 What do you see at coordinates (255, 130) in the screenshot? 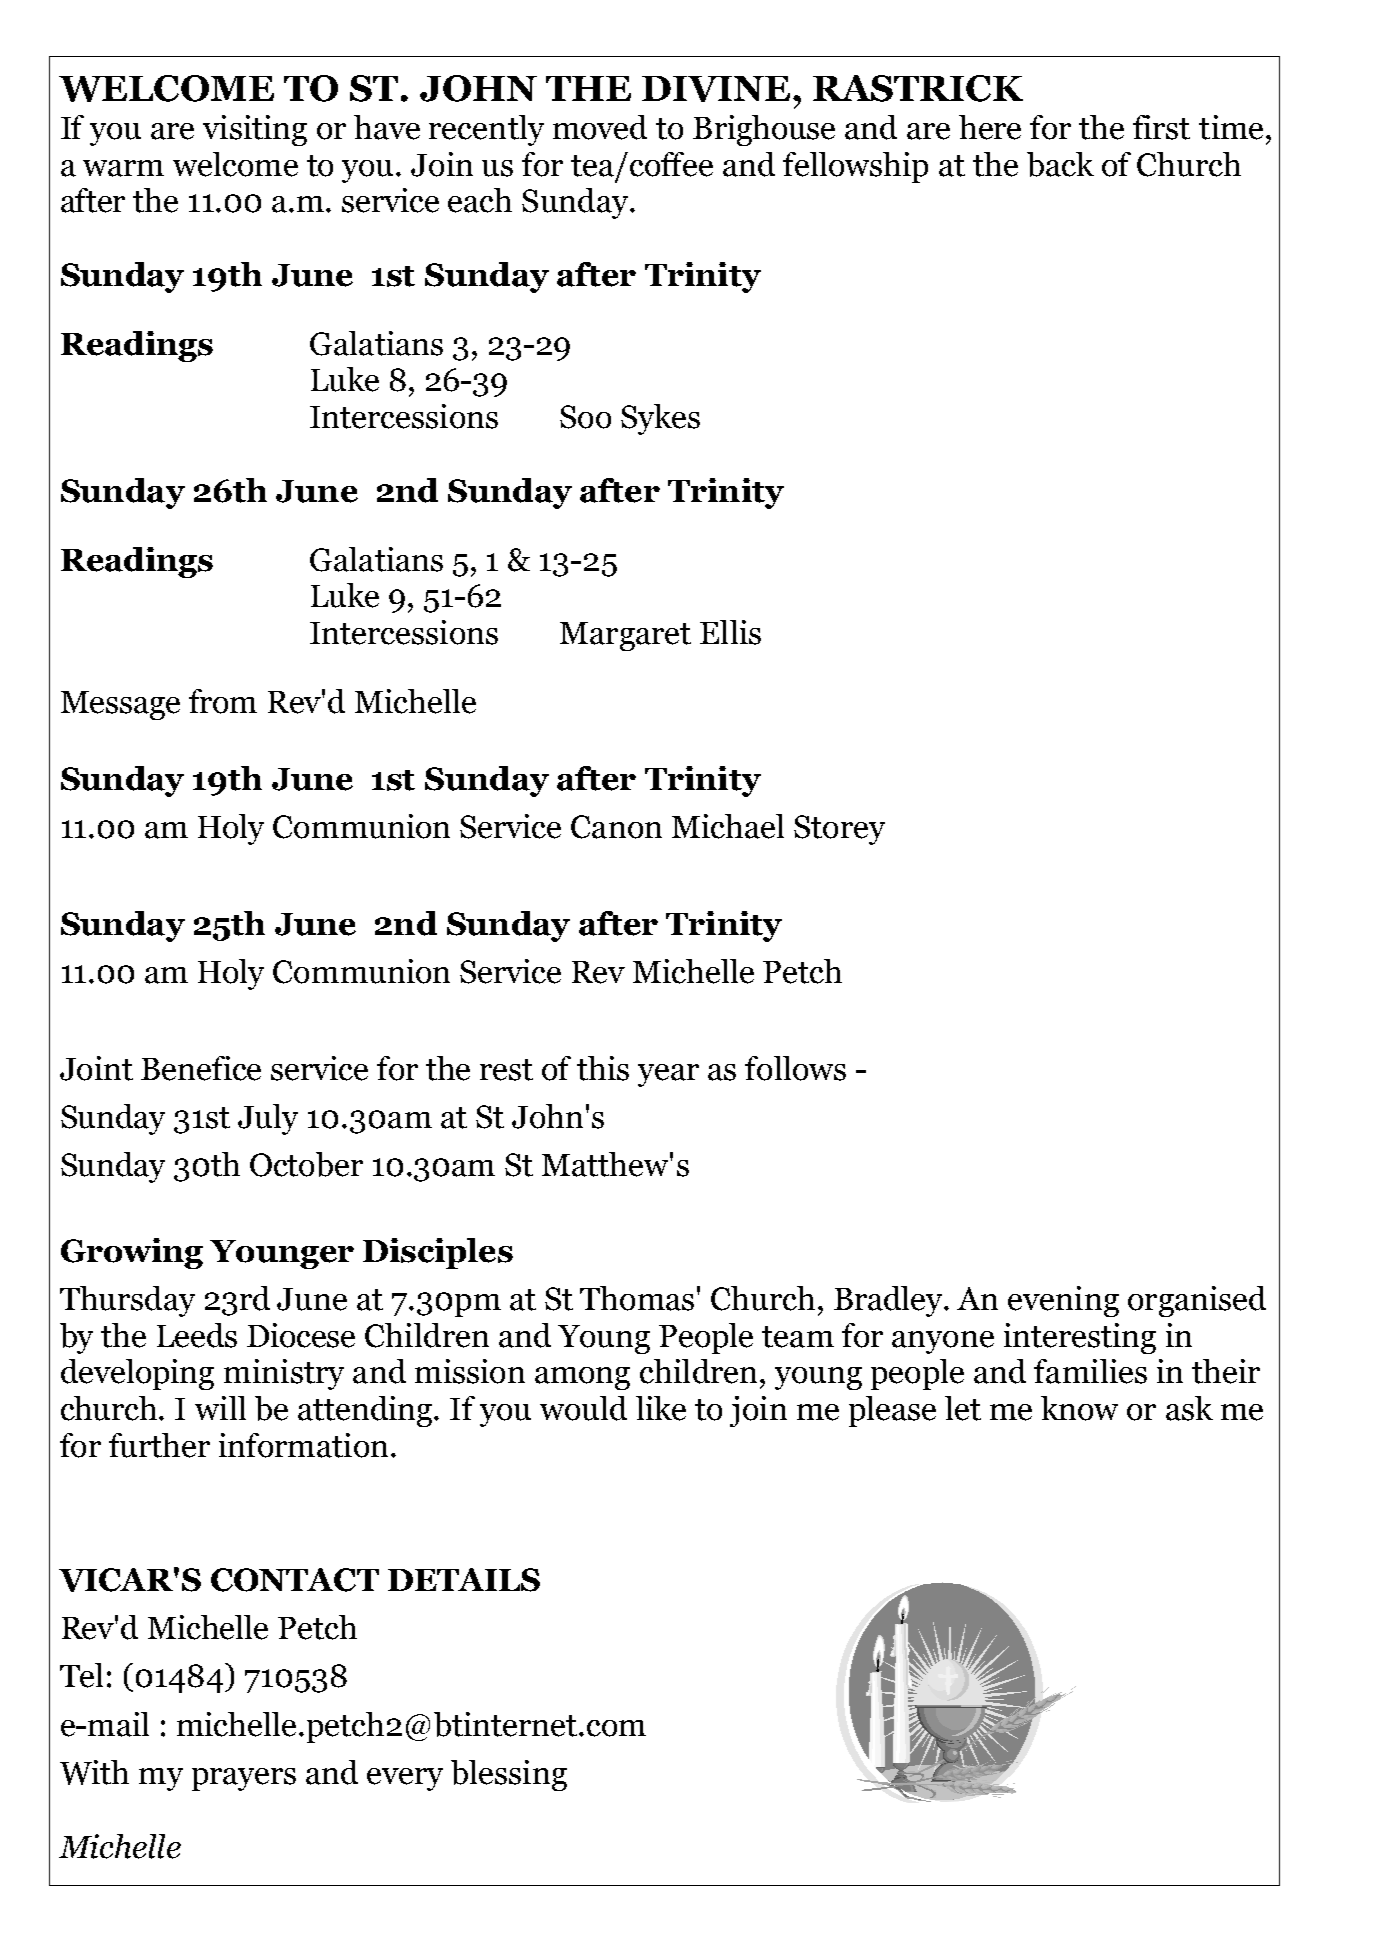
I see `visiting` at bounding box center [255, 130].
